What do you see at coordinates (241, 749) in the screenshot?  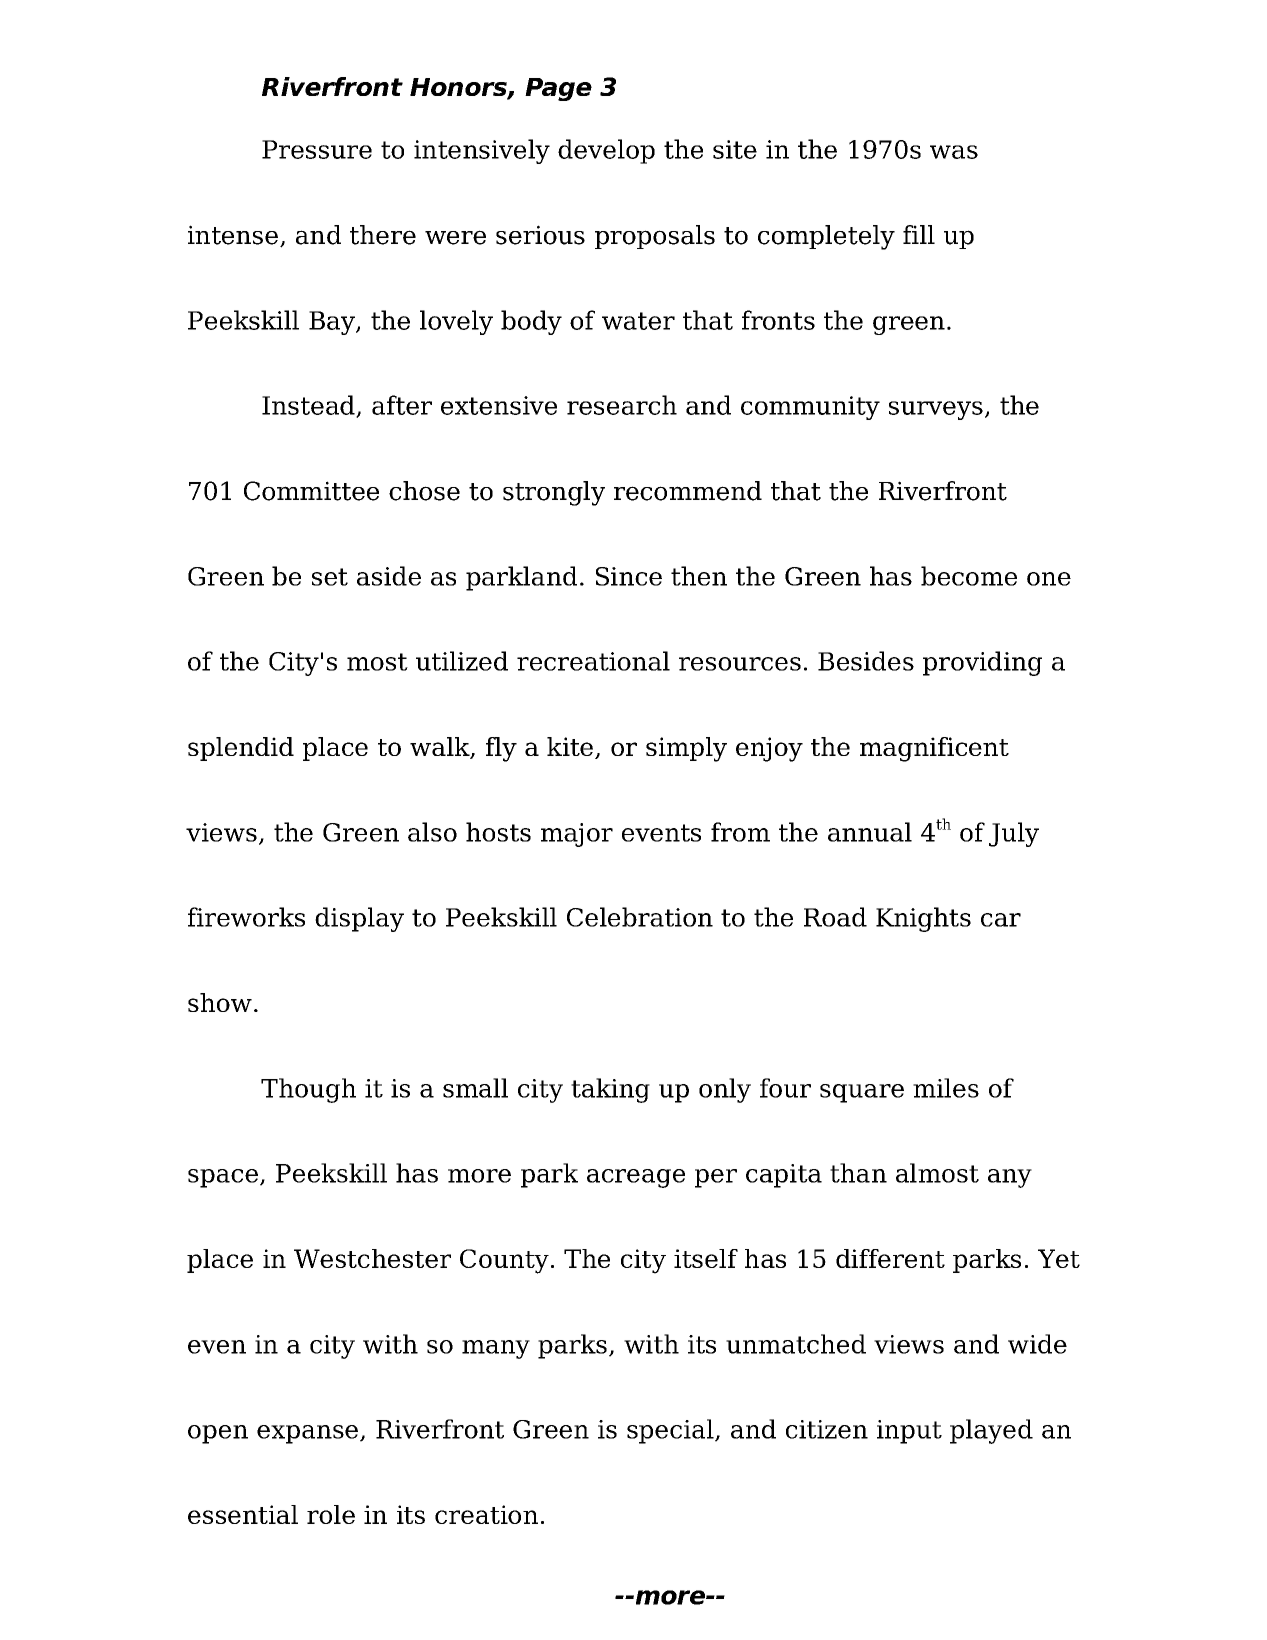 I see `splendid` at bounding box center [241, 749].
